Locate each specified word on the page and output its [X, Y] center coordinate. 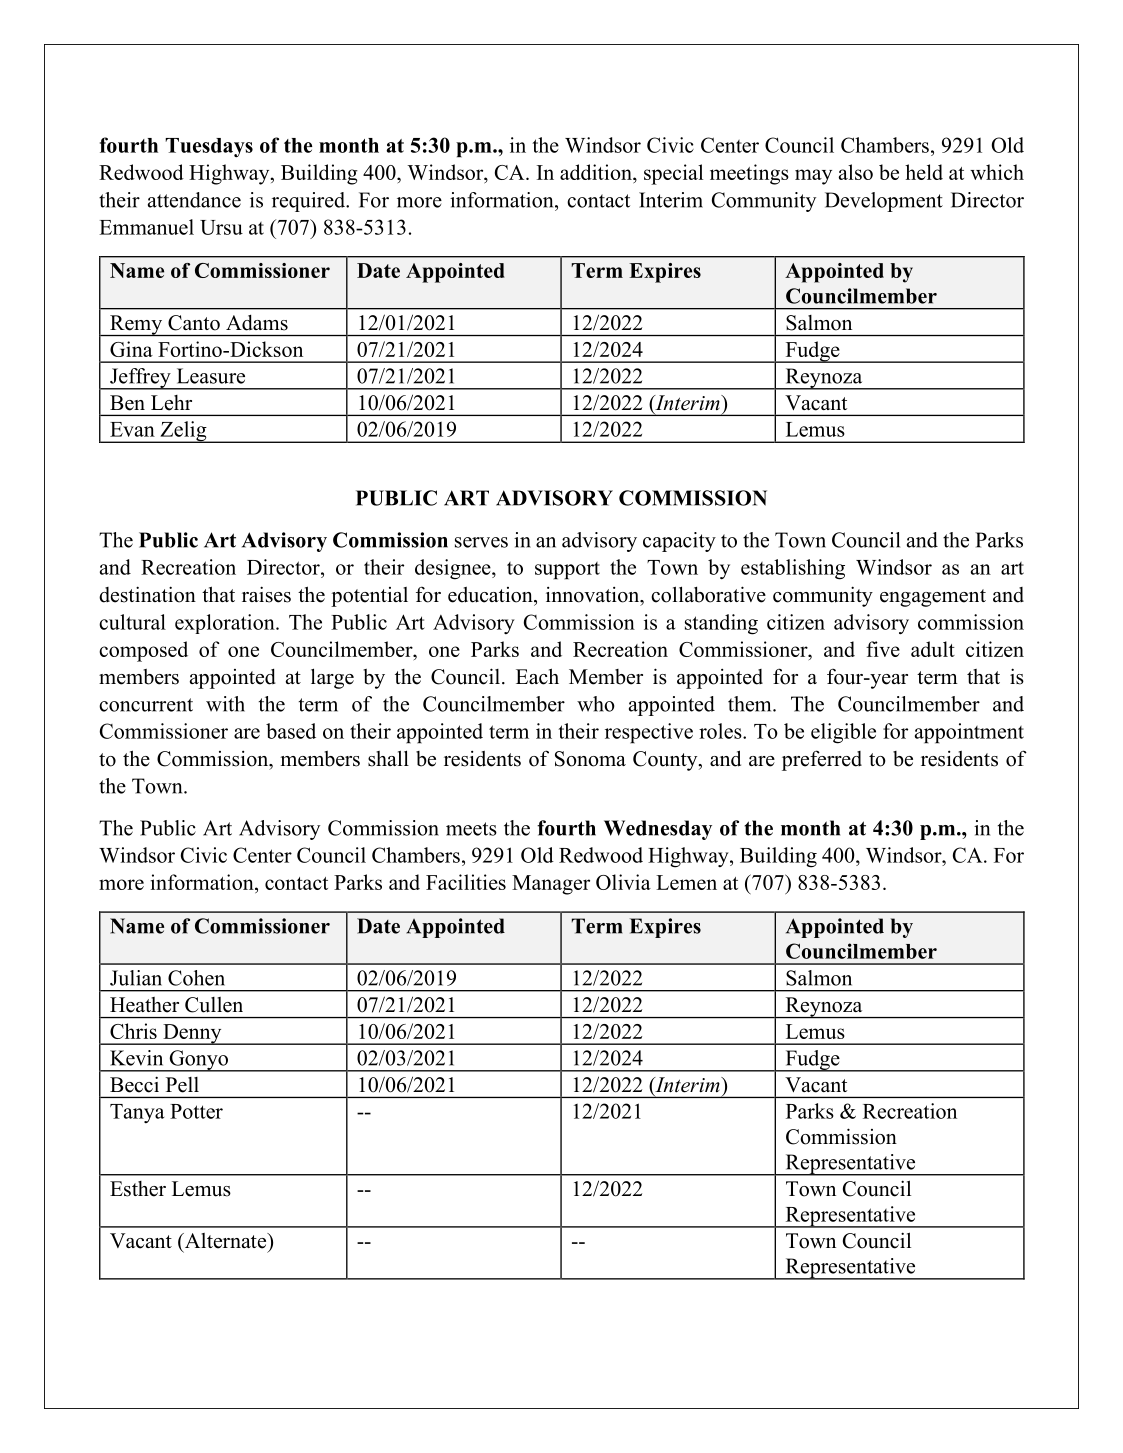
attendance [194, 200]
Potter [196, 1111]
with [225, 704]
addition [597, 173]
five [883, 649]
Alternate [225, 1242]
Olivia [623, 882]
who [596, 704]
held [924, 172]
